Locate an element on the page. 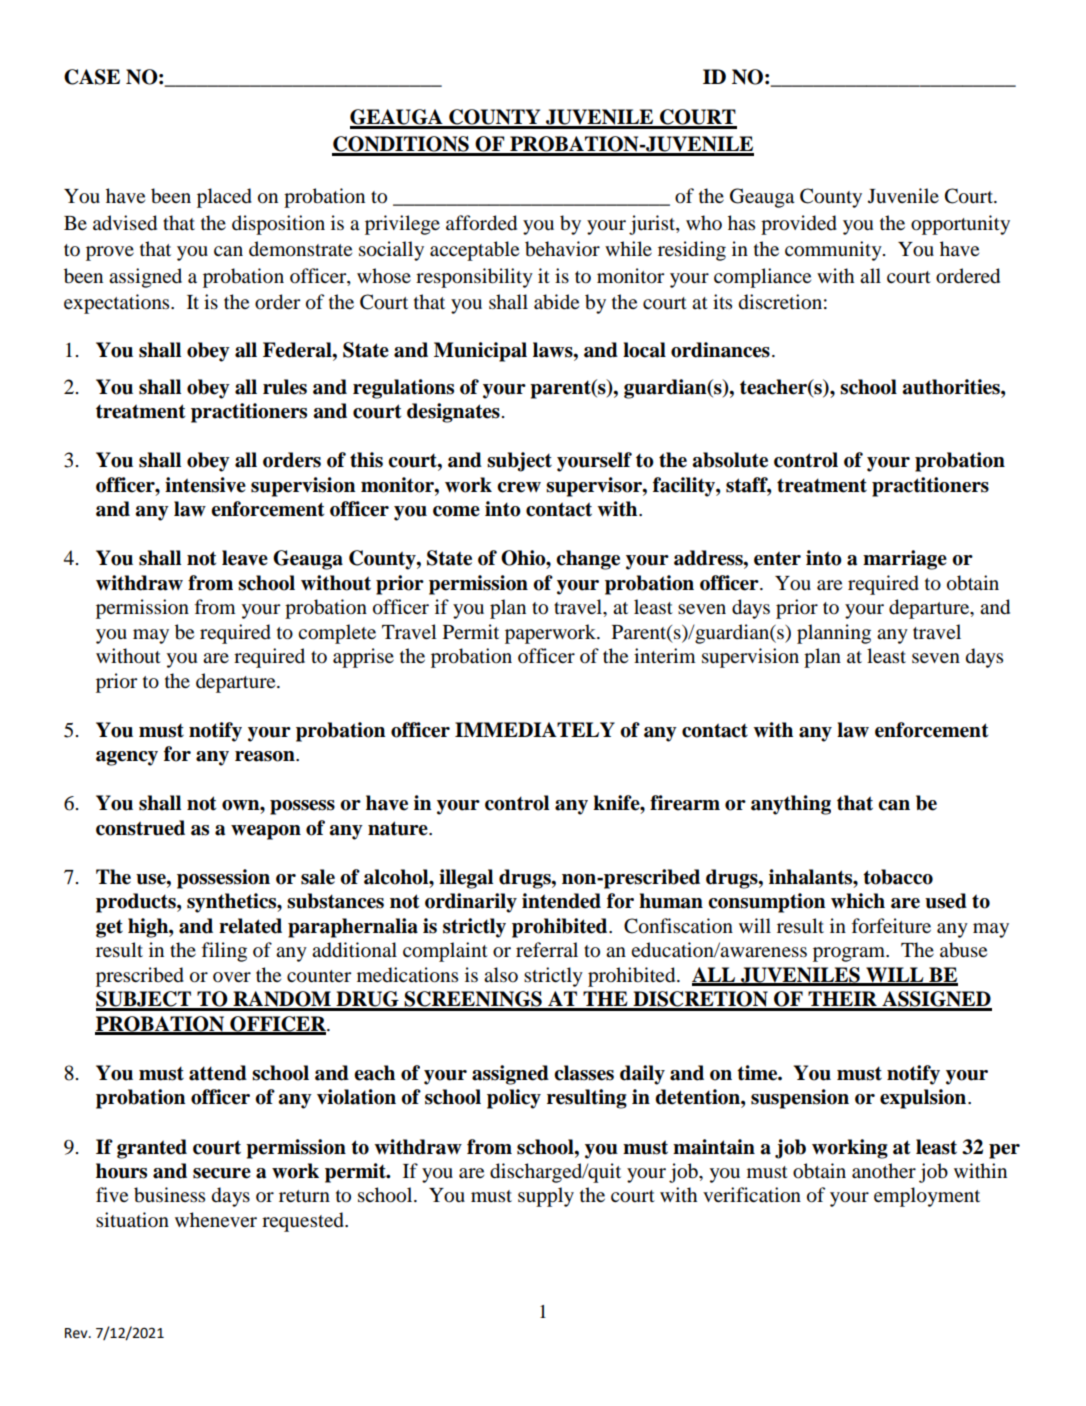  employment is located at coordinates (927, 1197).
